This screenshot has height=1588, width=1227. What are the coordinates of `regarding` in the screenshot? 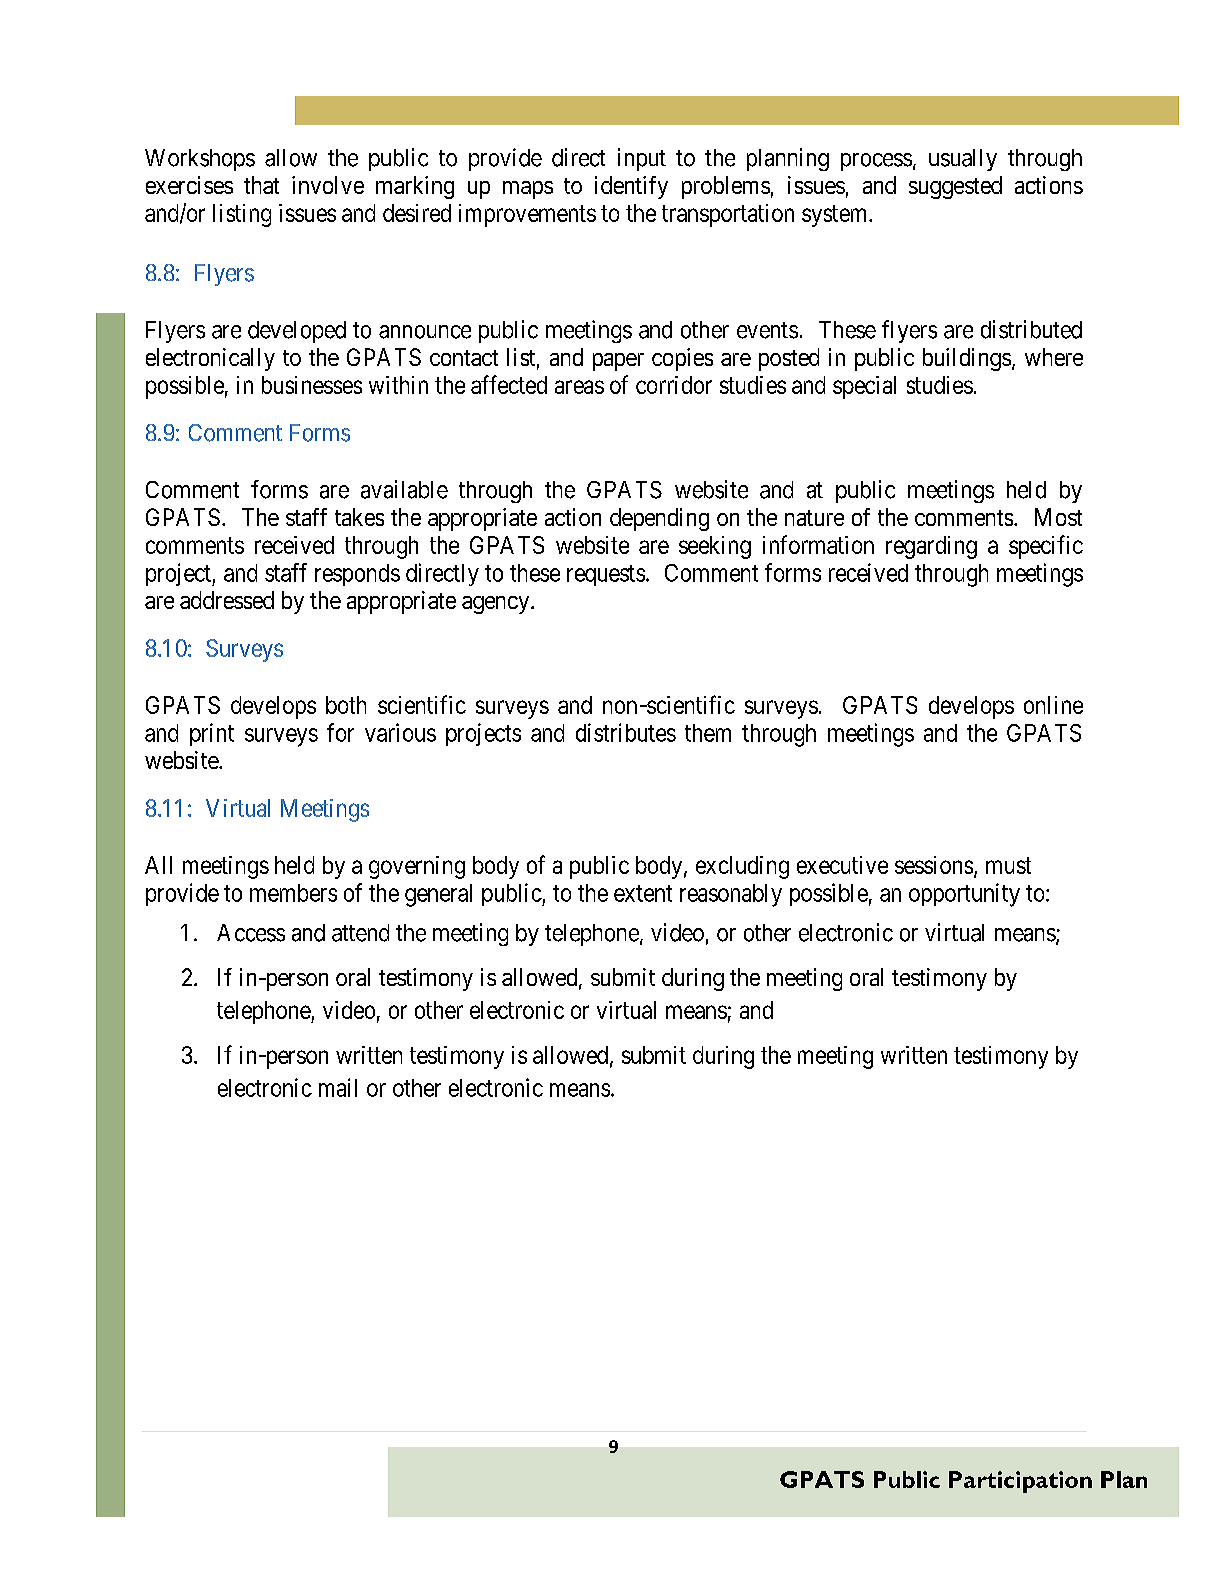 It's located at (931, 547).
